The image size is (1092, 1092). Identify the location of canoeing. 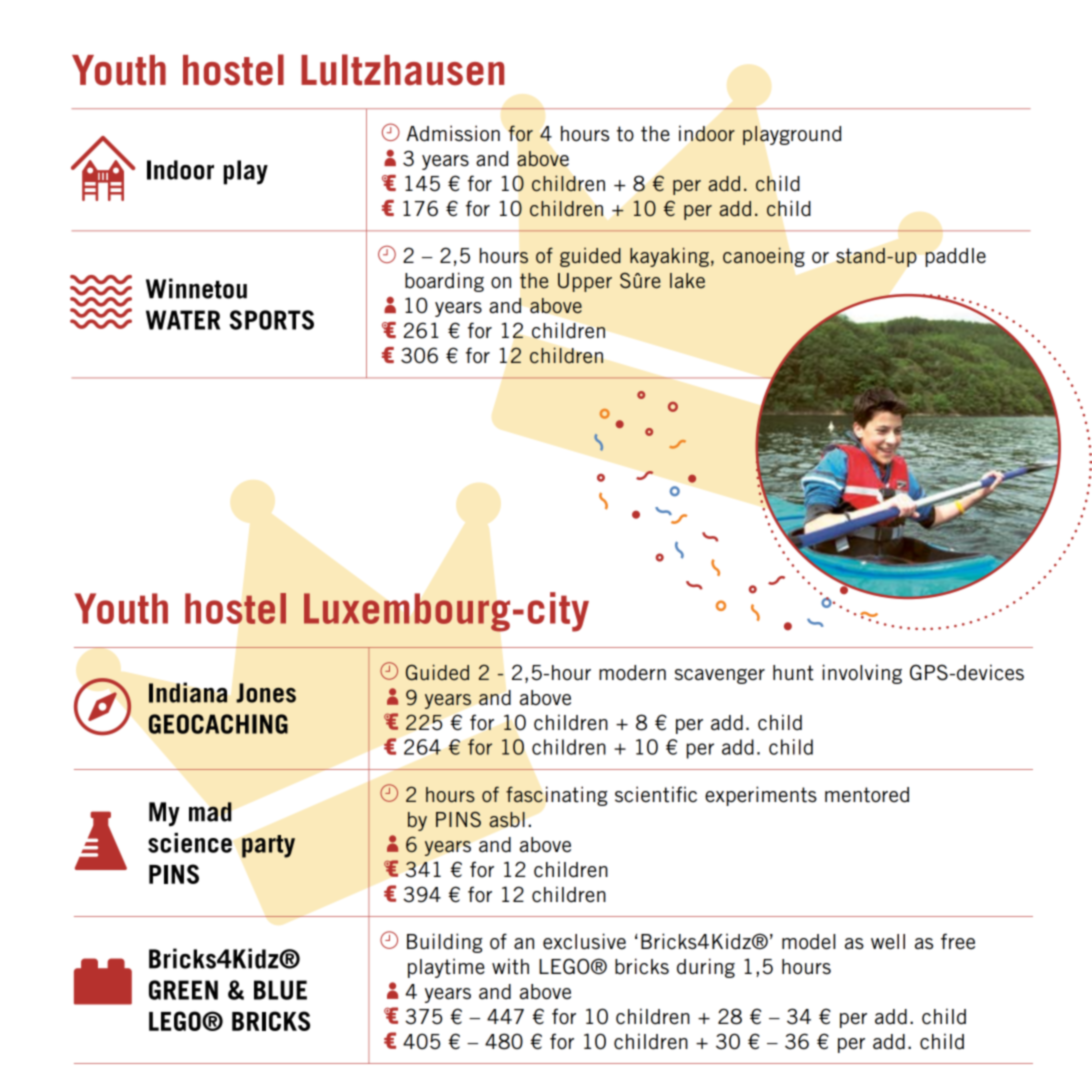
(764, 257).
